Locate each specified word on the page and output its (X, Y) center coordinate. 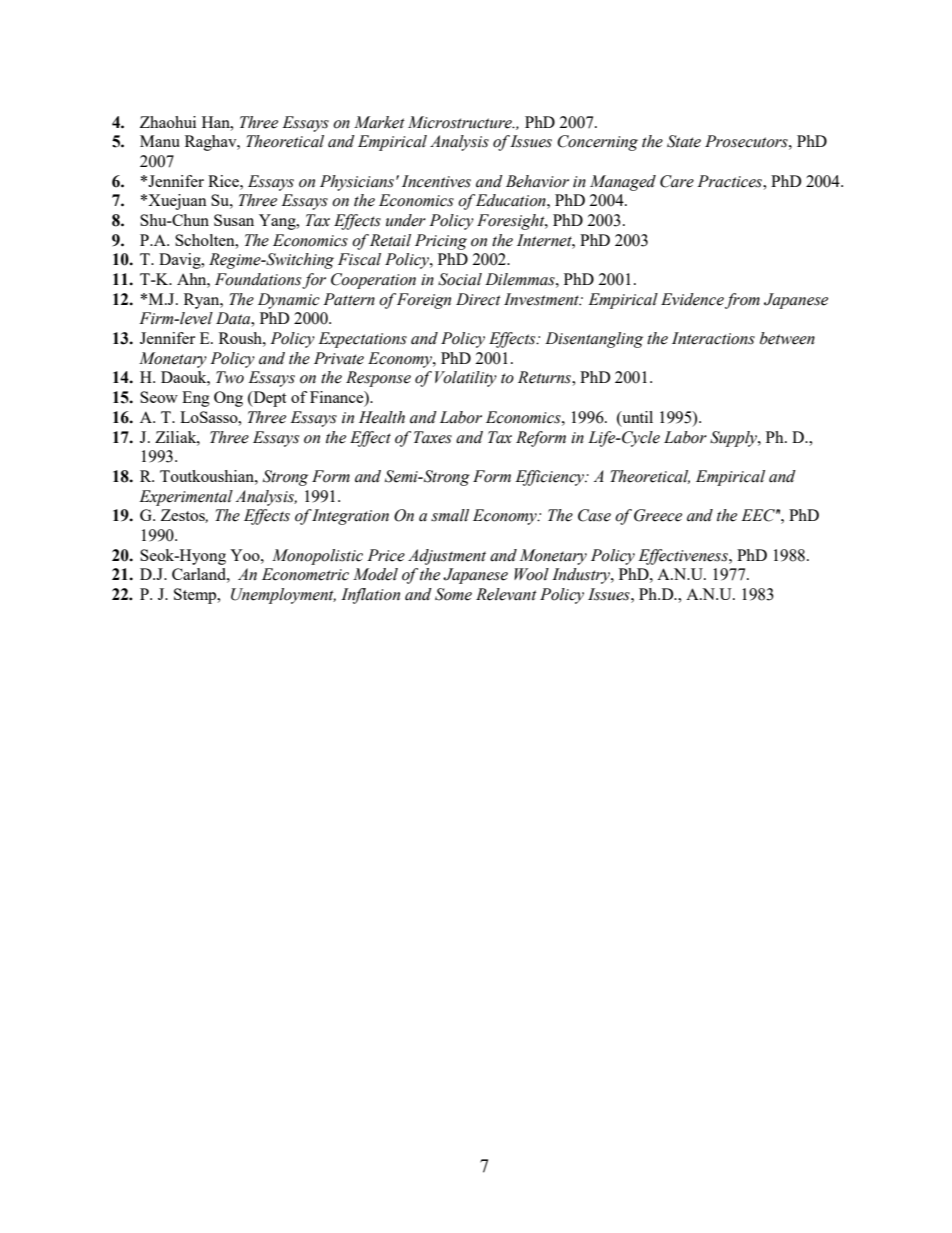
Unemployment (283, 596)
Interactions (713, 338)
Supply (734, 439)
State (684, 141)
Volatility (466, 379)
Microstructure (461, 122)
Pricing (441, 242)
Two (230, 377)
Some (453, 594)
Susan (234, 220)
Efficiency (551, 478)
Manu (160, 141)
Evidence (692, 299)
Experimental (186, 498)
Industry (582, 576)
